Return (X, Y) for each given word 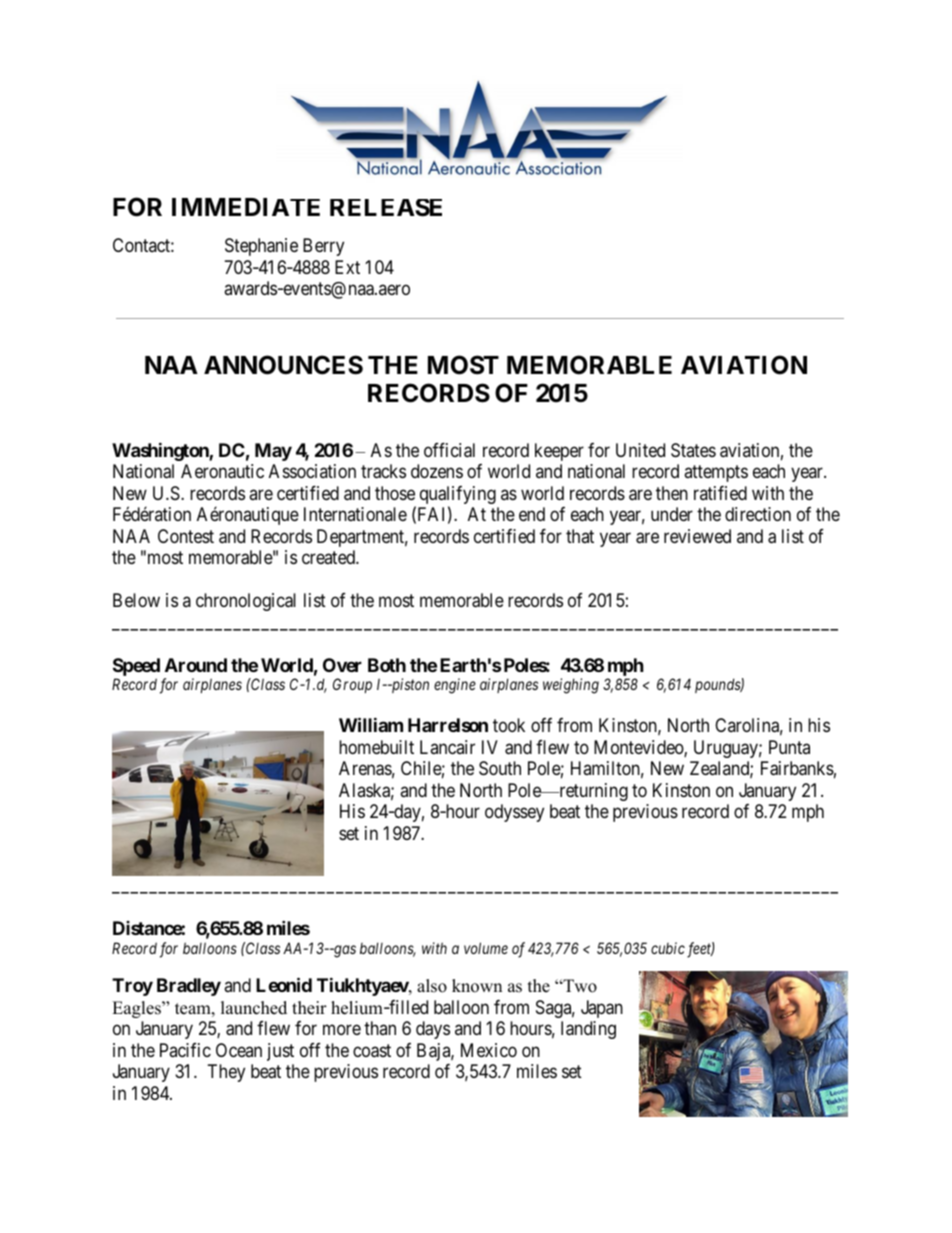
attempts (716, 473)
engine (455, 686)
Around (196, 665)
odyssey (514, 813)
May (273, 452)
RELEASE (386, 208)
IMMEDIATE (246, 207)
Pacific (185, 1050)
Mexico (489, 1050)
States (693, 450)
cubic (668, 948)
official (449, 450)
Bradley (189, 987)
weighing (571, 686)
